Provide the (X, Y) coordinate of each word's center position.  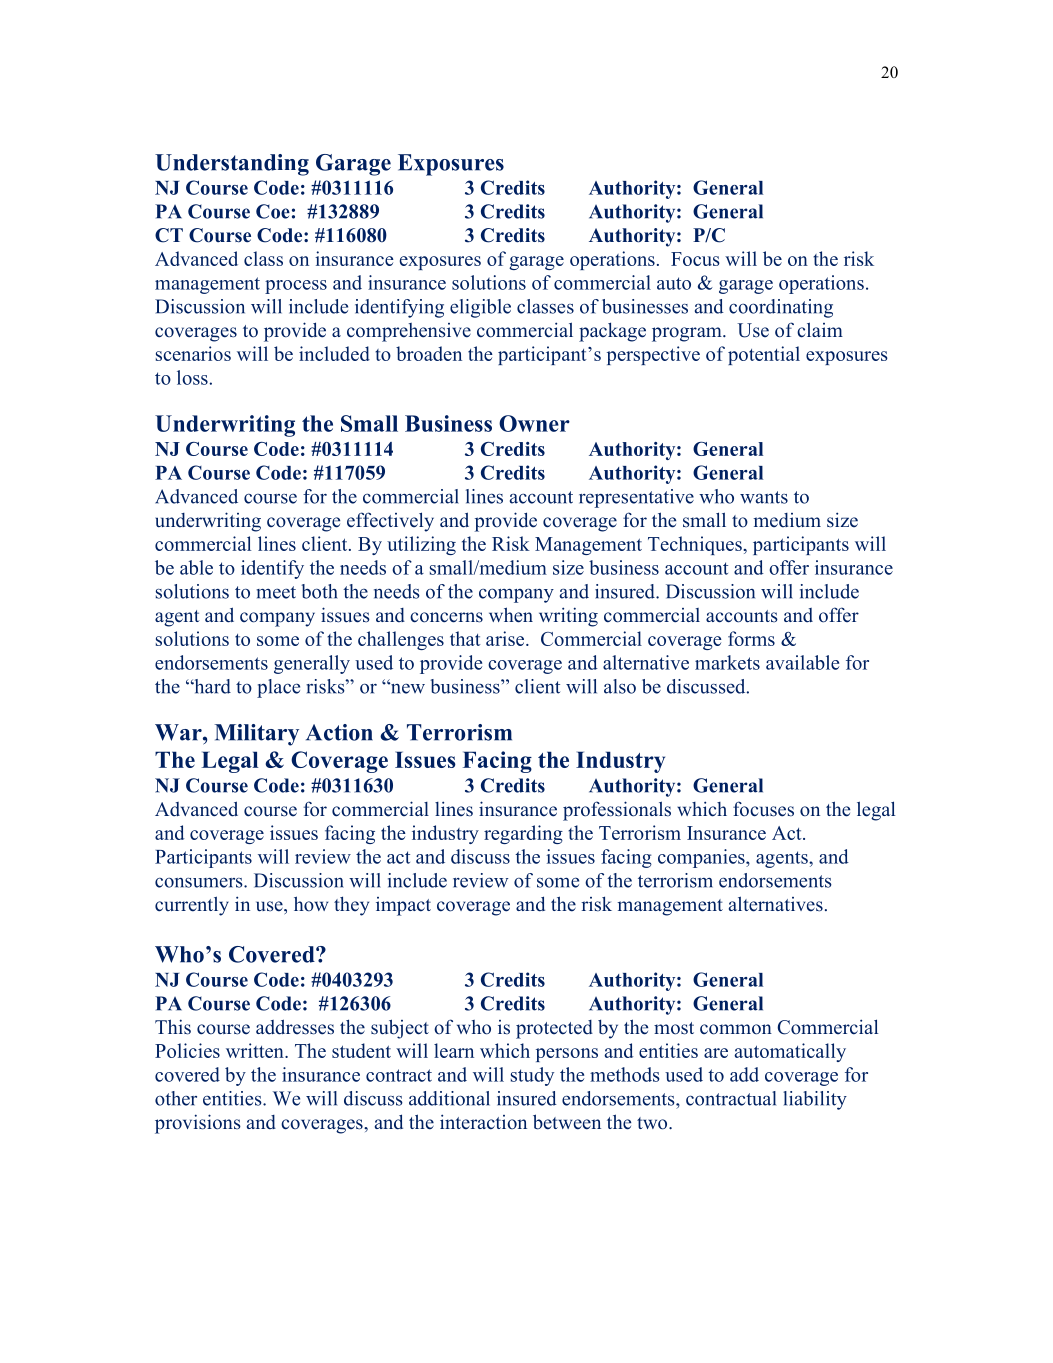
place (278, 688)
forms (751, 638)
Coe (273, 211)
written (256, 1050)
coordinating (781, 308)
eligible (480, 308)
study (532, 1076)
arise (506, 638)
